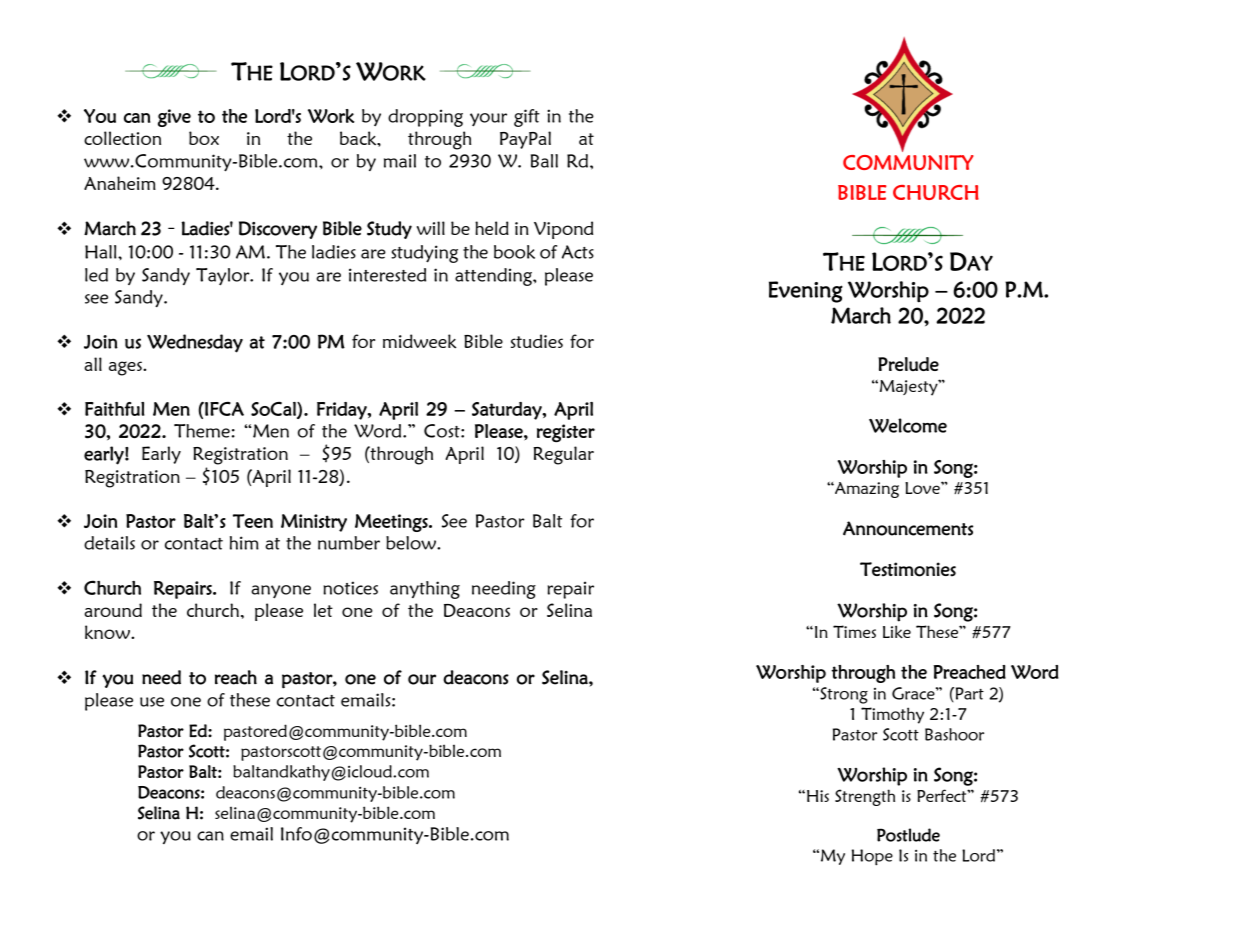 The height and width of the screenshot is (952, 1233). I want to click on Ball, so click(544, 161).
